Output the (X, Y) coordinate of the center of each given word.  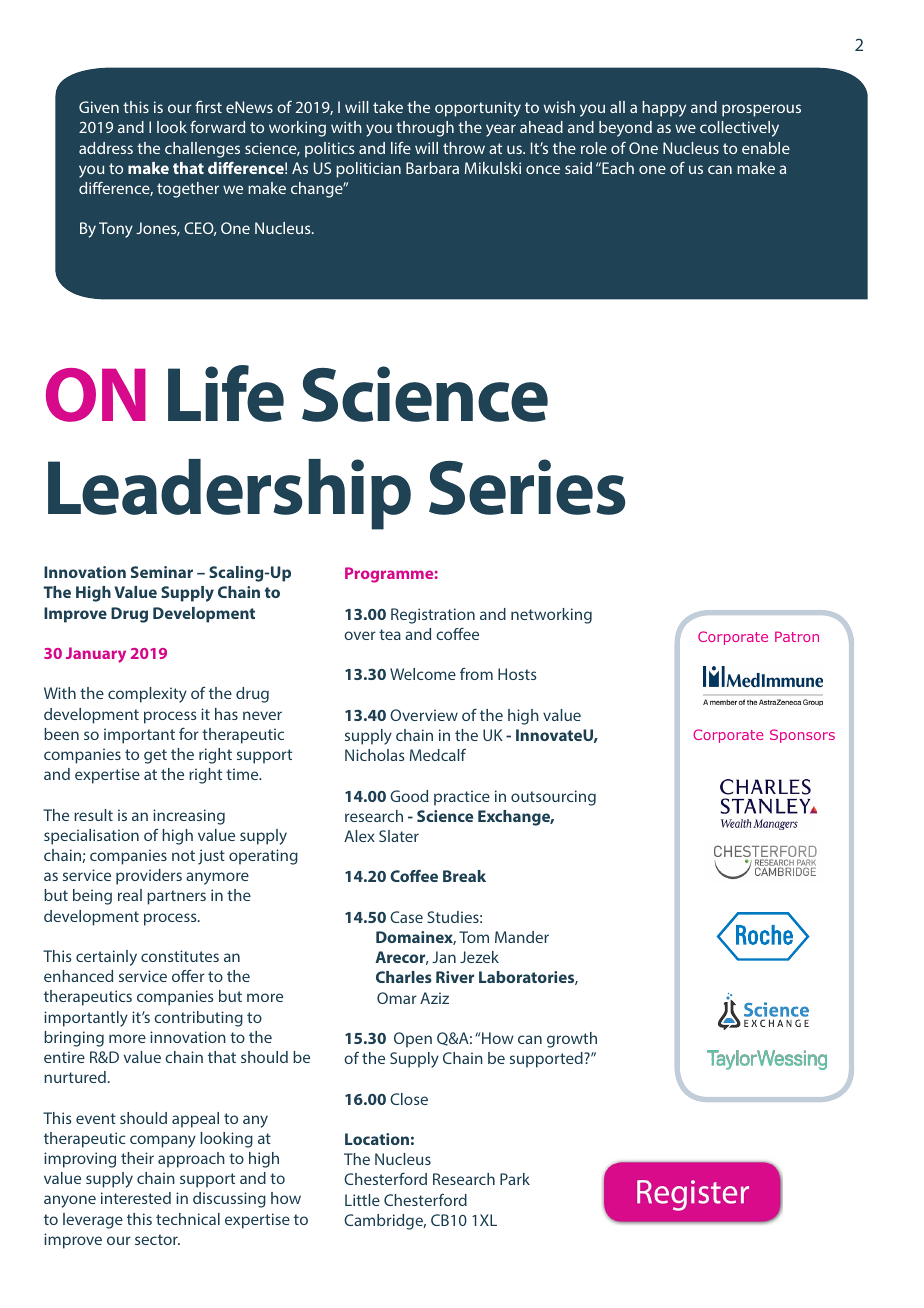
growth (572, 1040)
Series (527, 487)
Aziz (434, 998)
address (106, 148)
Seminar (162, 572)
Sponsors (802, 736)
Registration (433, 616)
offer (188, 976)
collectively (739, 129)
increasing (189, 817)
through (425, 129)
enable (766, 148)
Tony (116, 230)
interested (136, 1198)
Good (409, 796)
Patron (797, 636)
